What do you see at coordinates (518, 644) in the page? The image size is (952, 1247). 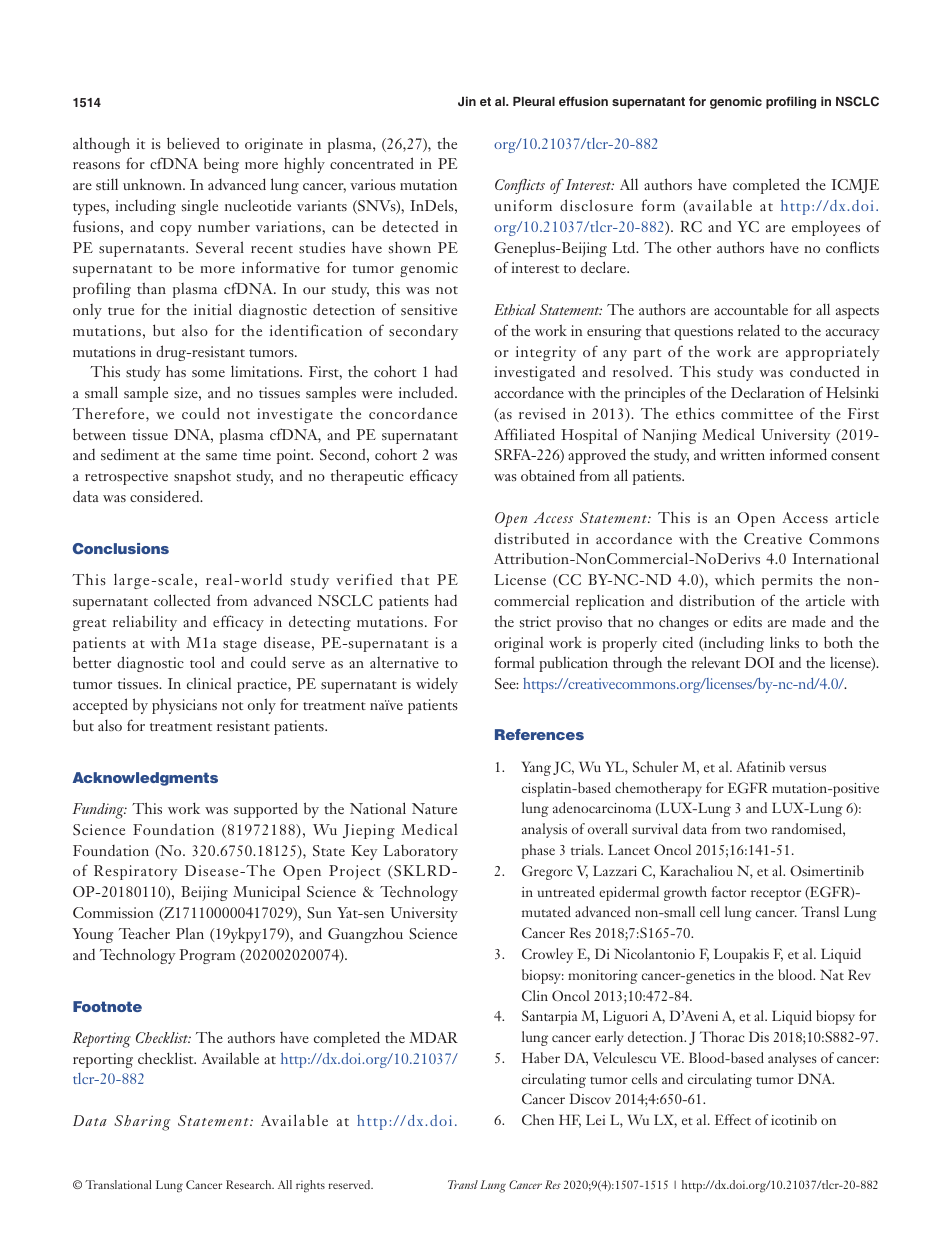 I see `original` at bounding box center [518, 644].
